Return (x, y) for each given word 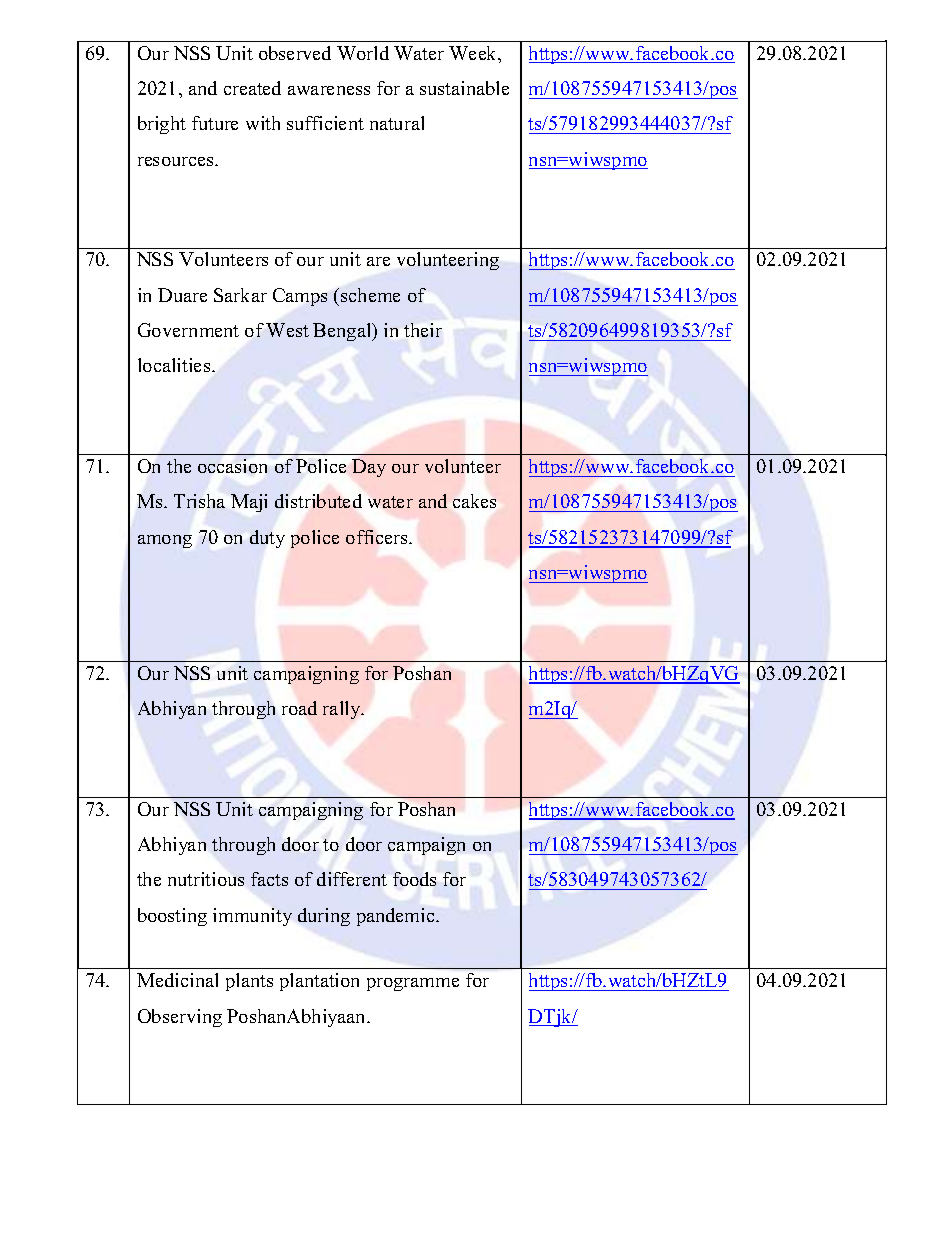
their (423, 330)
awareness (329, 90)
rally (343, 710)
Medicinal (177, 980)
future (215, 123)
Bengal (343, 332)
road (299, 708)
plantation (319, 982)
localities (175, 365)
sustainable (464, 88)
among (165, 541)
